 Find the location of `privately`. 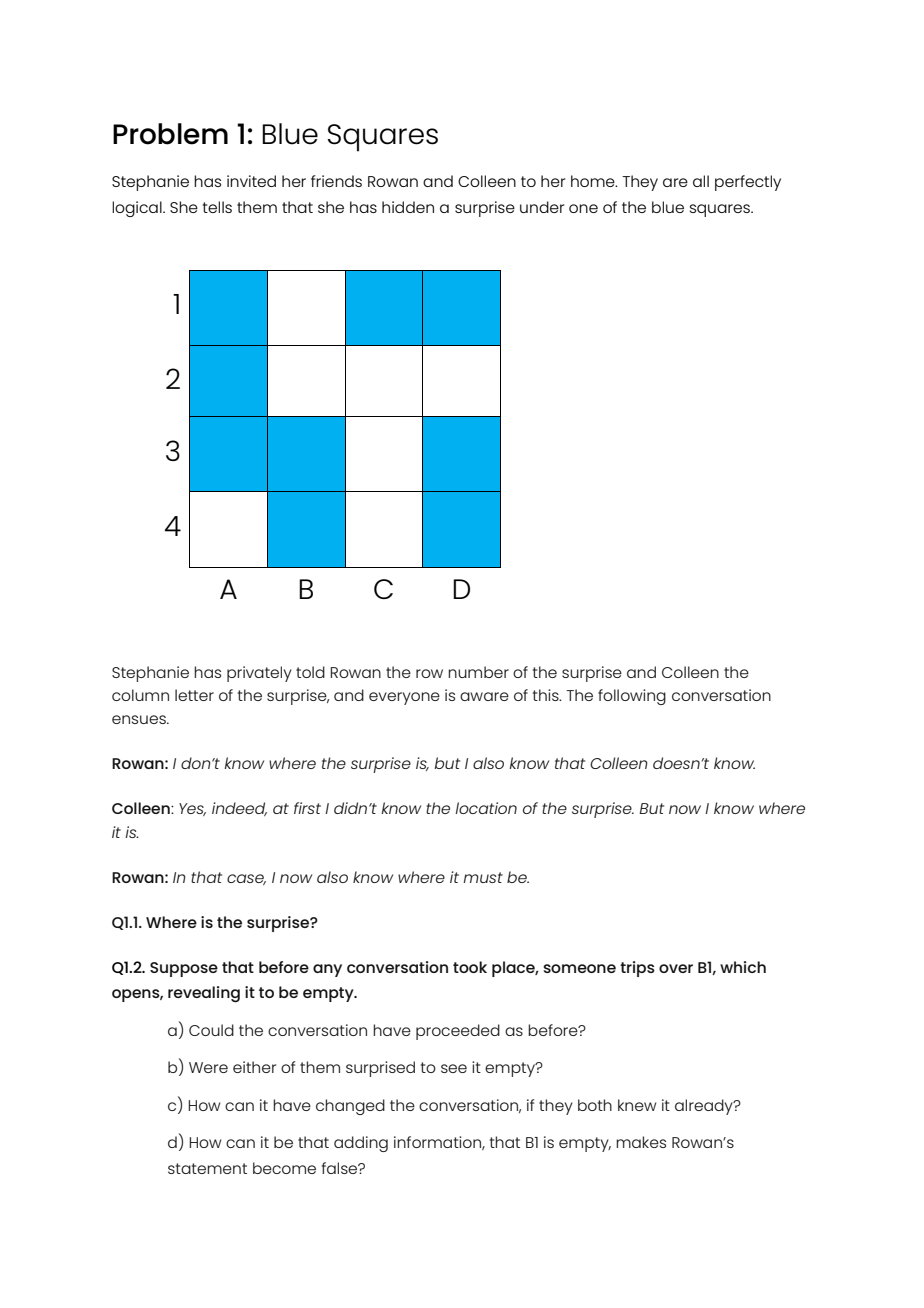

privately is located at coordinates (259, 674).
